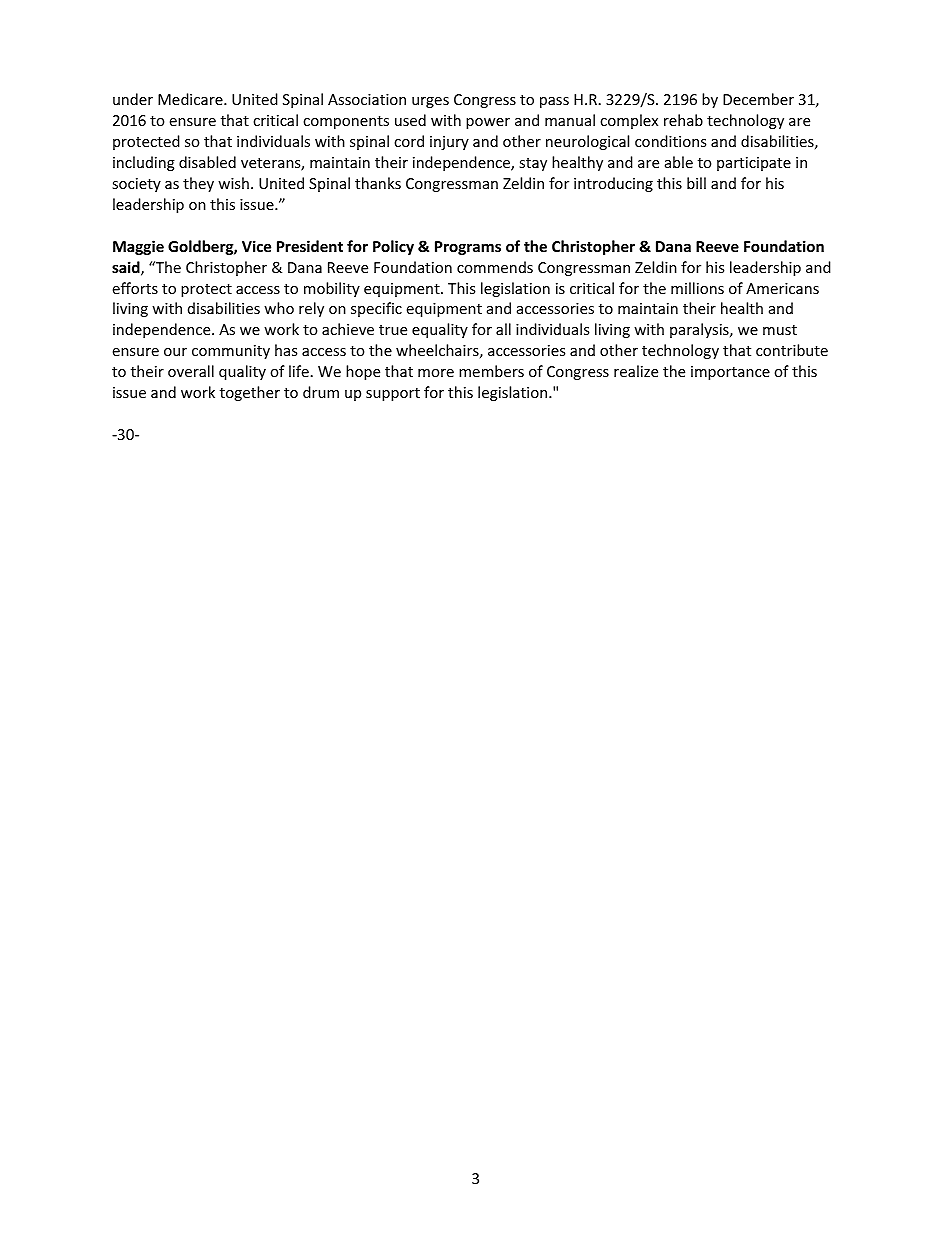  Describe the element at coordinates (256, 246) in the screenshot. I see `Vice` at that location.
